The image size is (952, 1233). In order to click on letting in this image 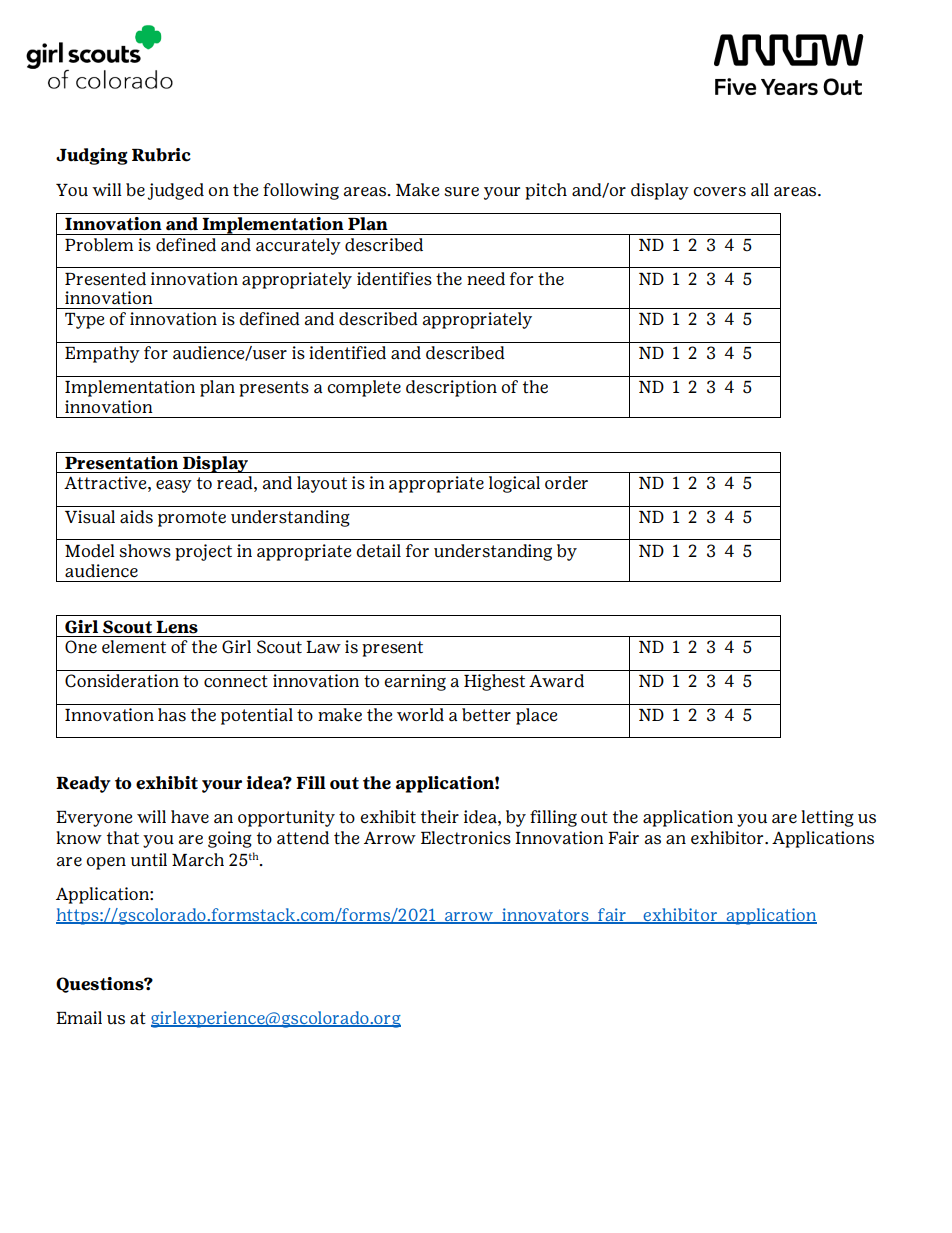, I will do `click(827, 818)`.
